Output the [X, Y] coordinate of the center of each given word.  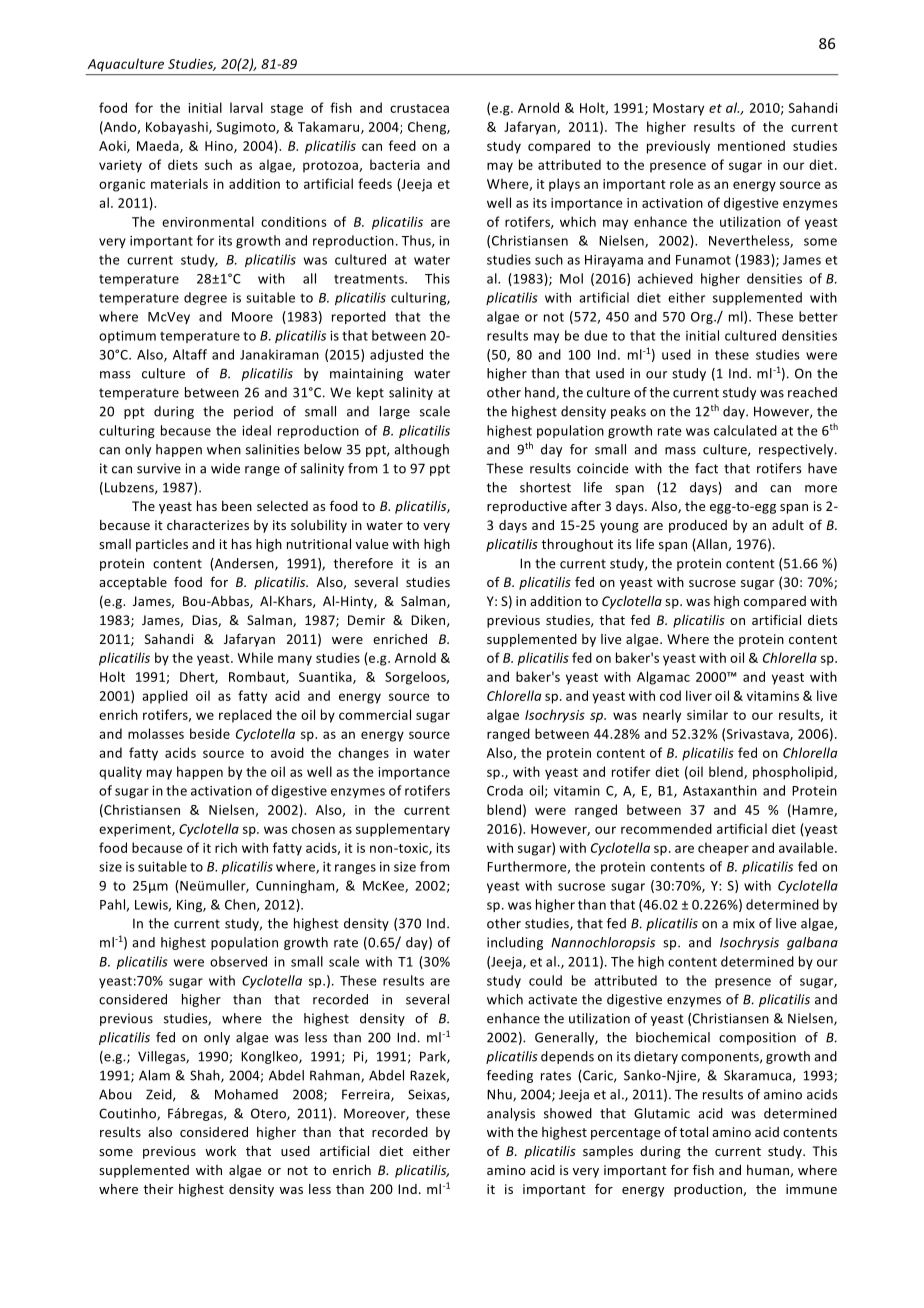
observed [238, 961]
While [255, 657]
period [253, 412]
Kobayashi [178, 128]
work [220, 1151]
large [395, 412]
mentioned [751, 145]
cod [670, 695]
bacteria [395, 164]
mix [744, 923]
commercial [375, 714]
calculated [745, 430]
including [515, 943]
